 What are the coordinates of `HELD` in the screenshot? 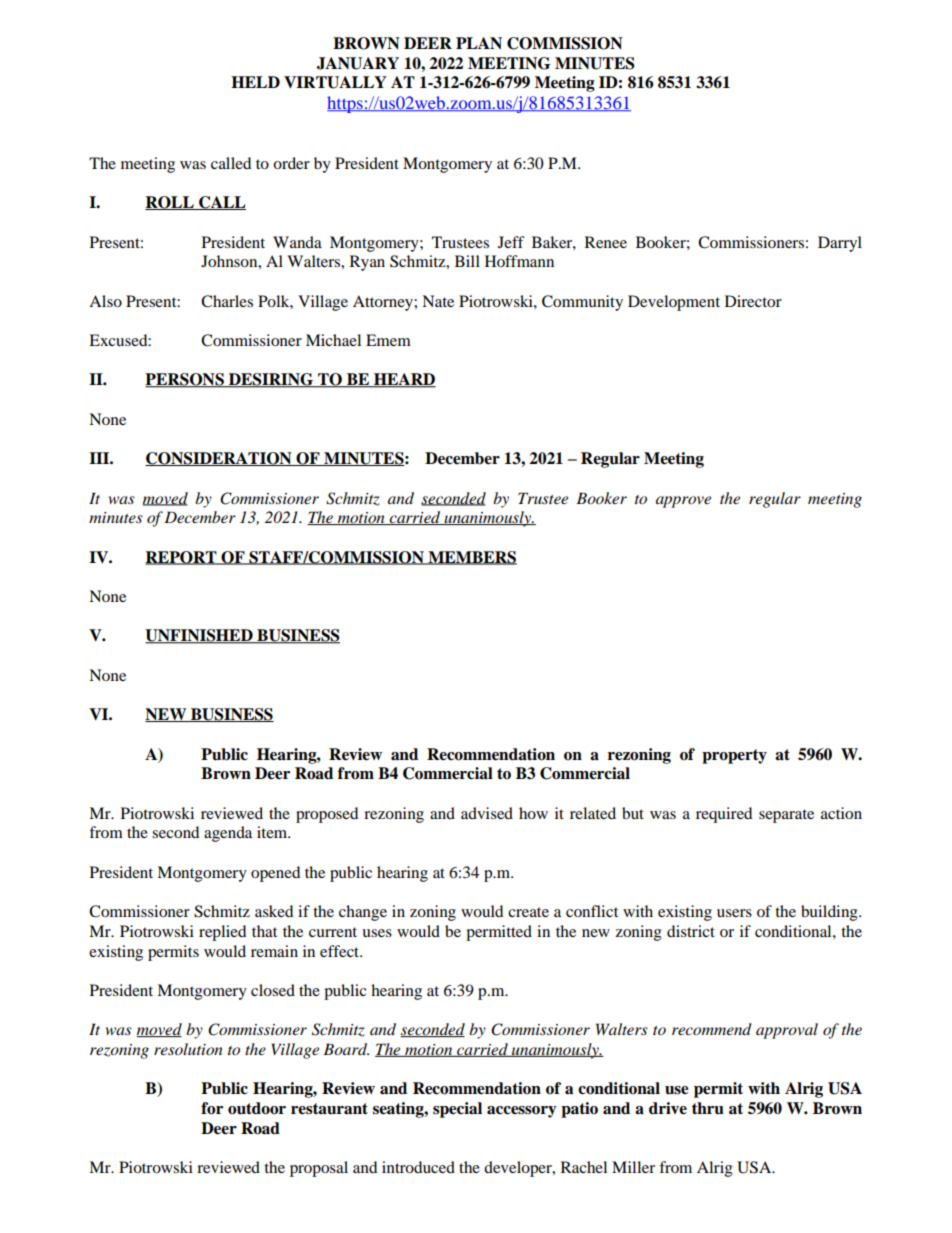 It's located at (255, 82).
